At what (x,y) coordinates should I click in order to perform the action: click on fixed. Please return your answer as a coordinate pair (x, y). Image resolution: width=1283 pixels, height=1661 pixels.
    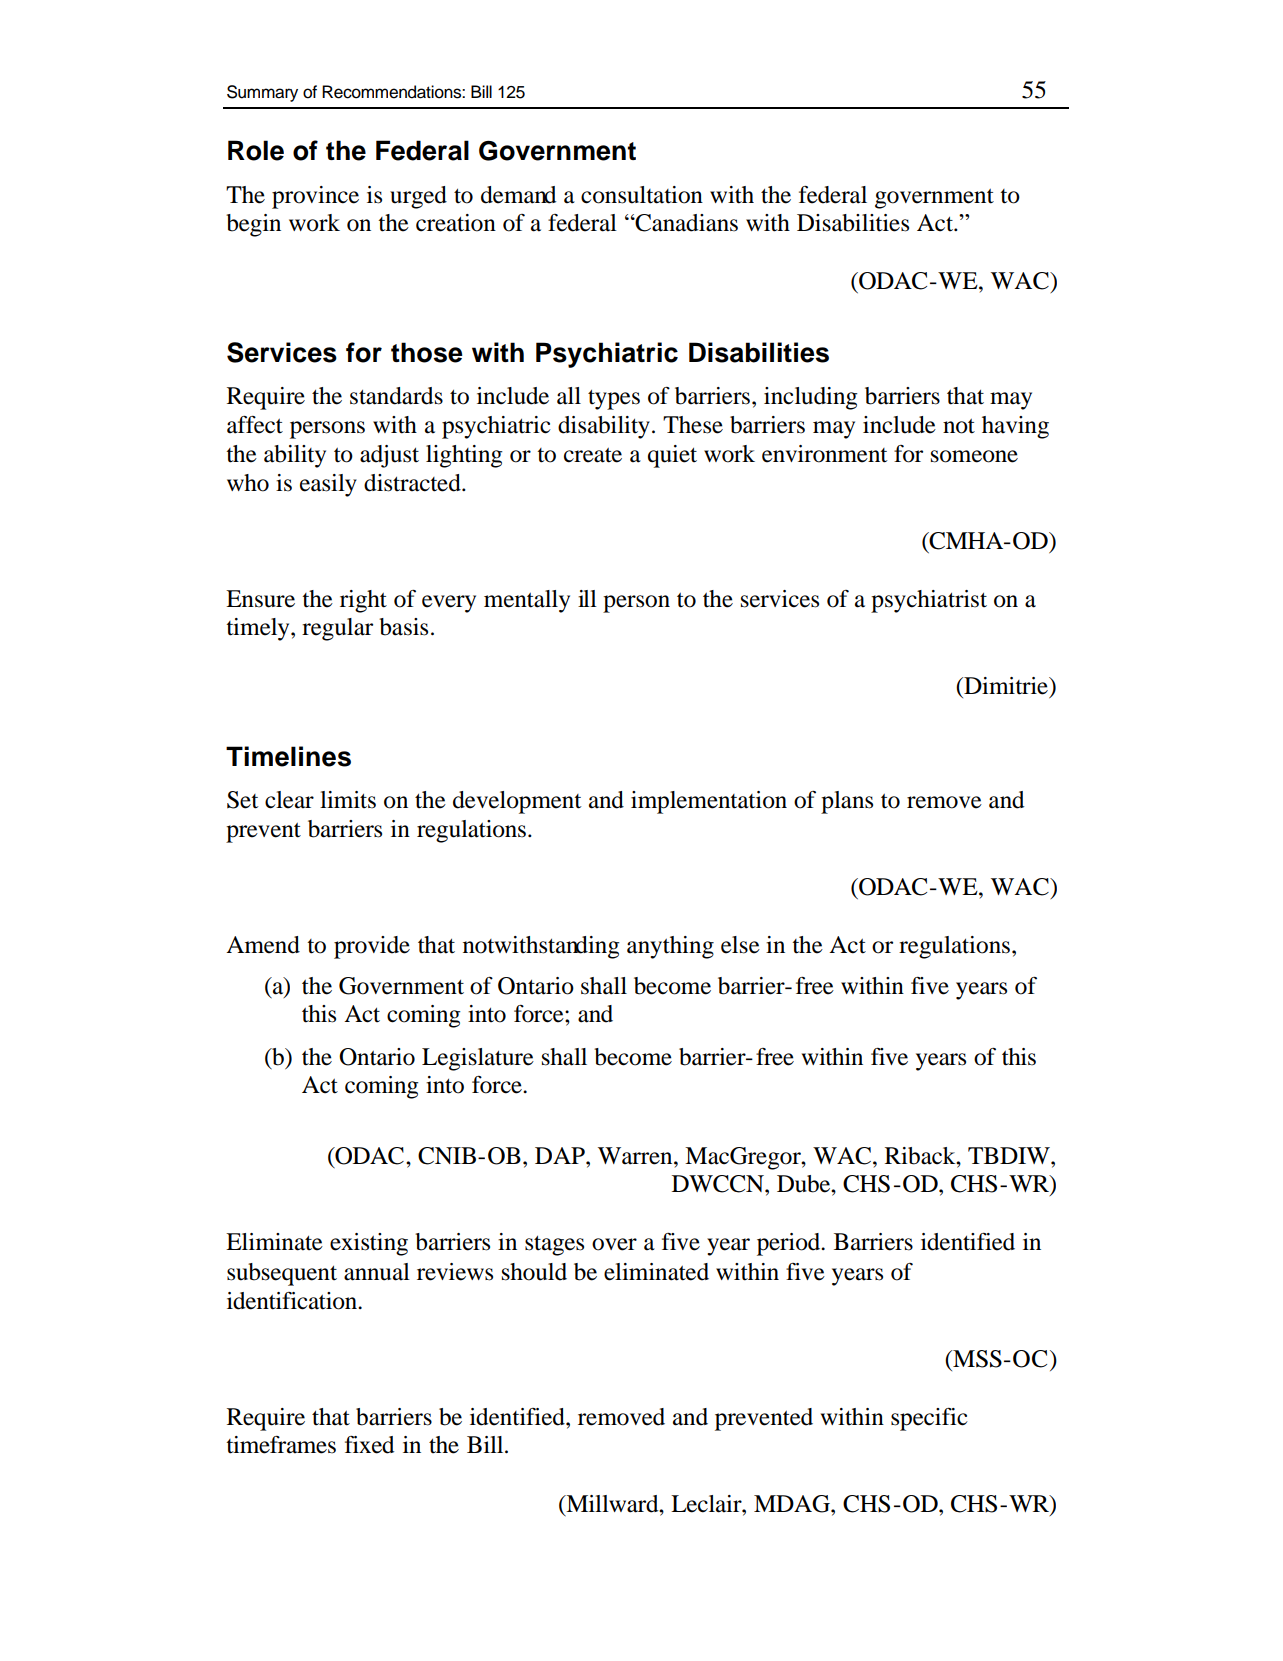
    Looking at the image, I should click on (369, 1445).
